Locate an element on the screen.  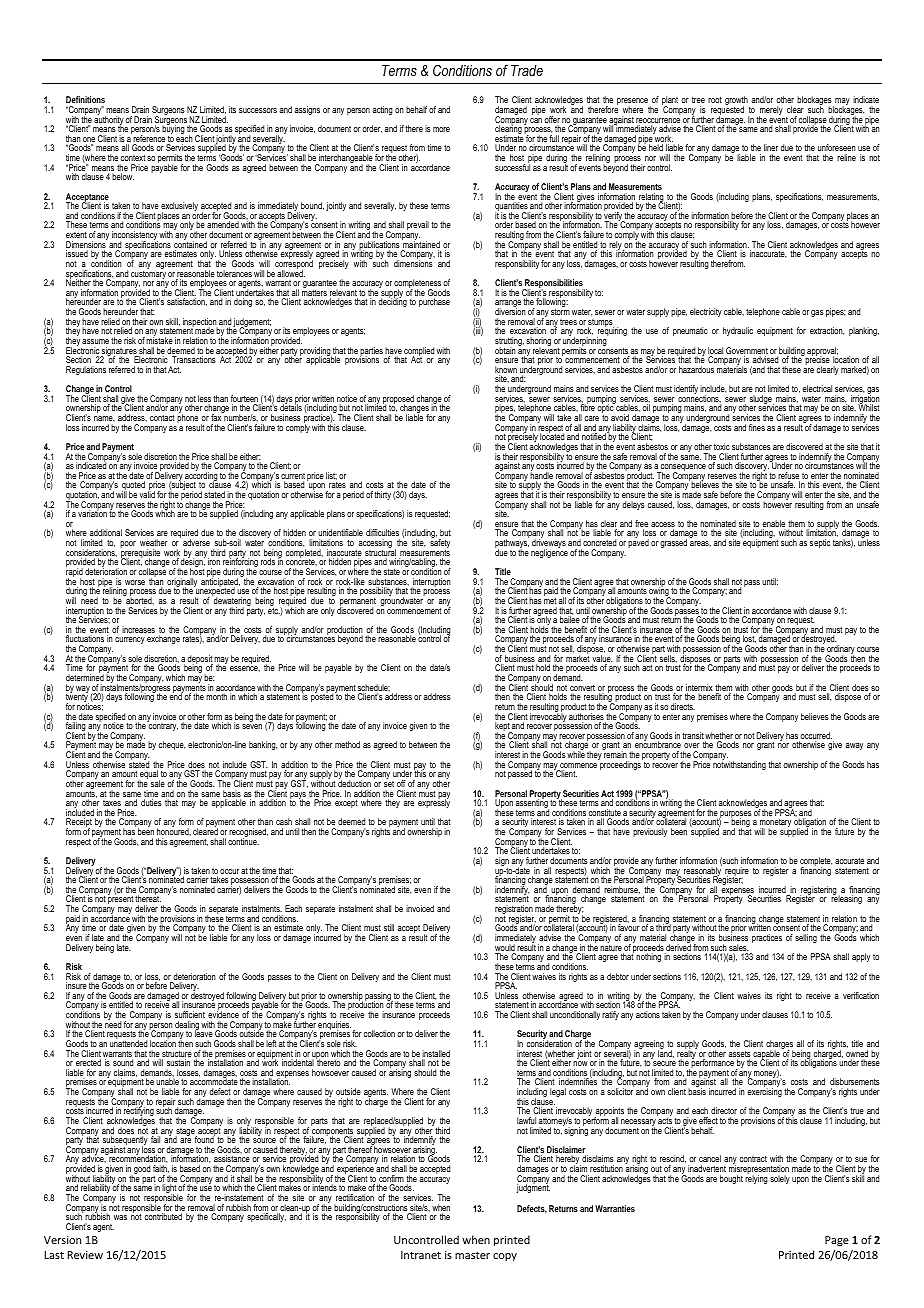
more is located at coordinates (441, 129).
